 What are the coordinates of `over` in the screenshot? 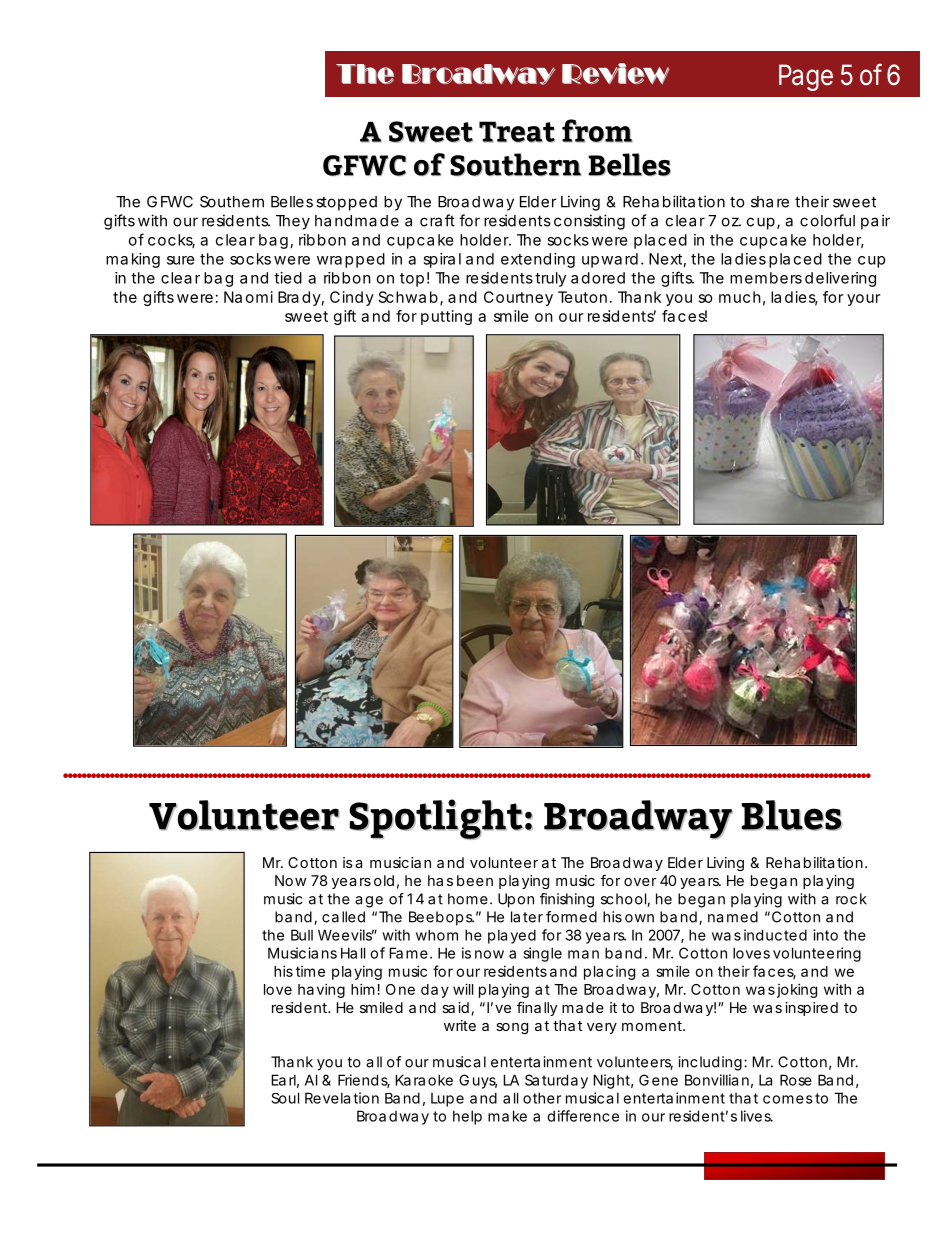 It's located at (640, 882).
